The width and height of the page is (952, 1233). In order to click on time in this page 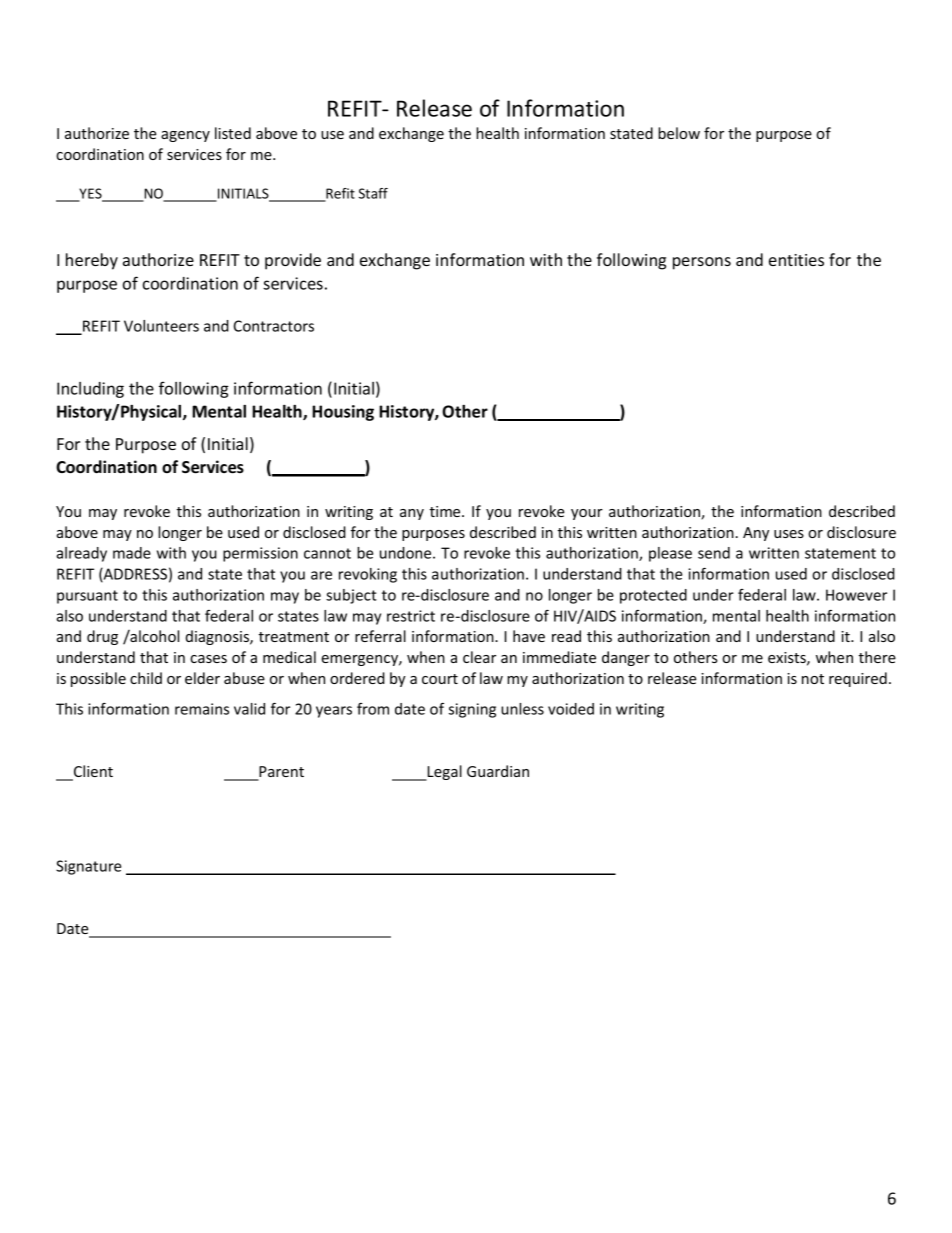, I will do `click(446, 511)`.
